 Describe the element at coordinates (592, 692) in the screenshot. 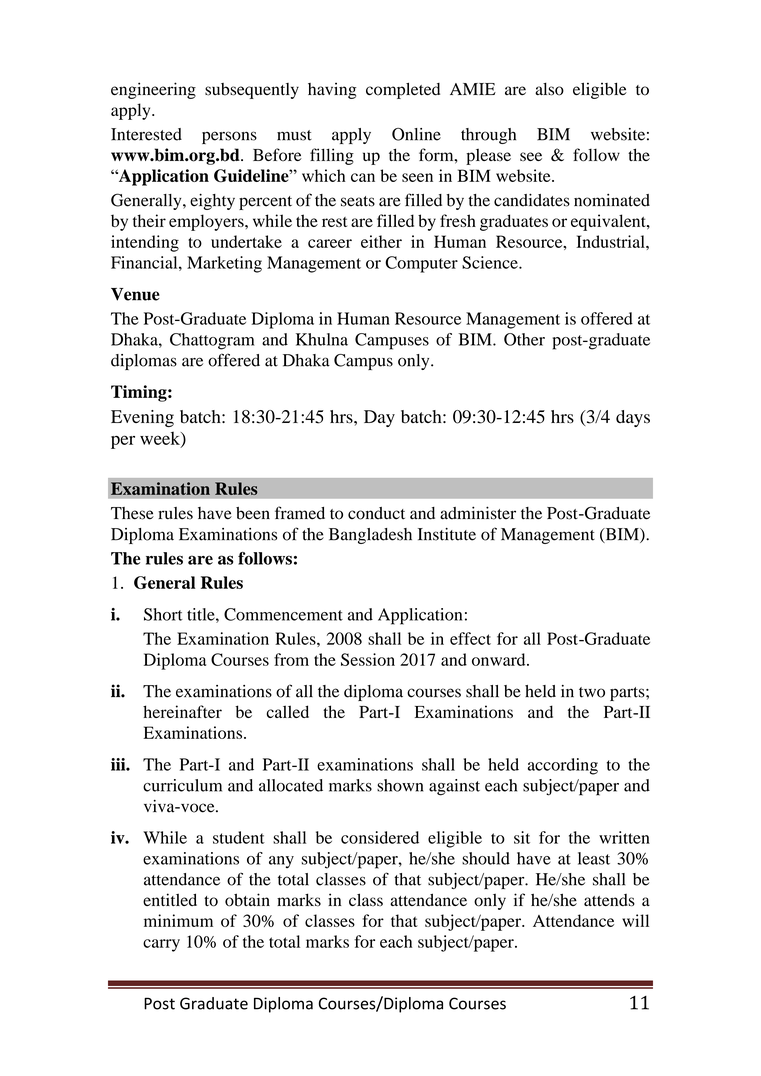

I see `two` at that location.
